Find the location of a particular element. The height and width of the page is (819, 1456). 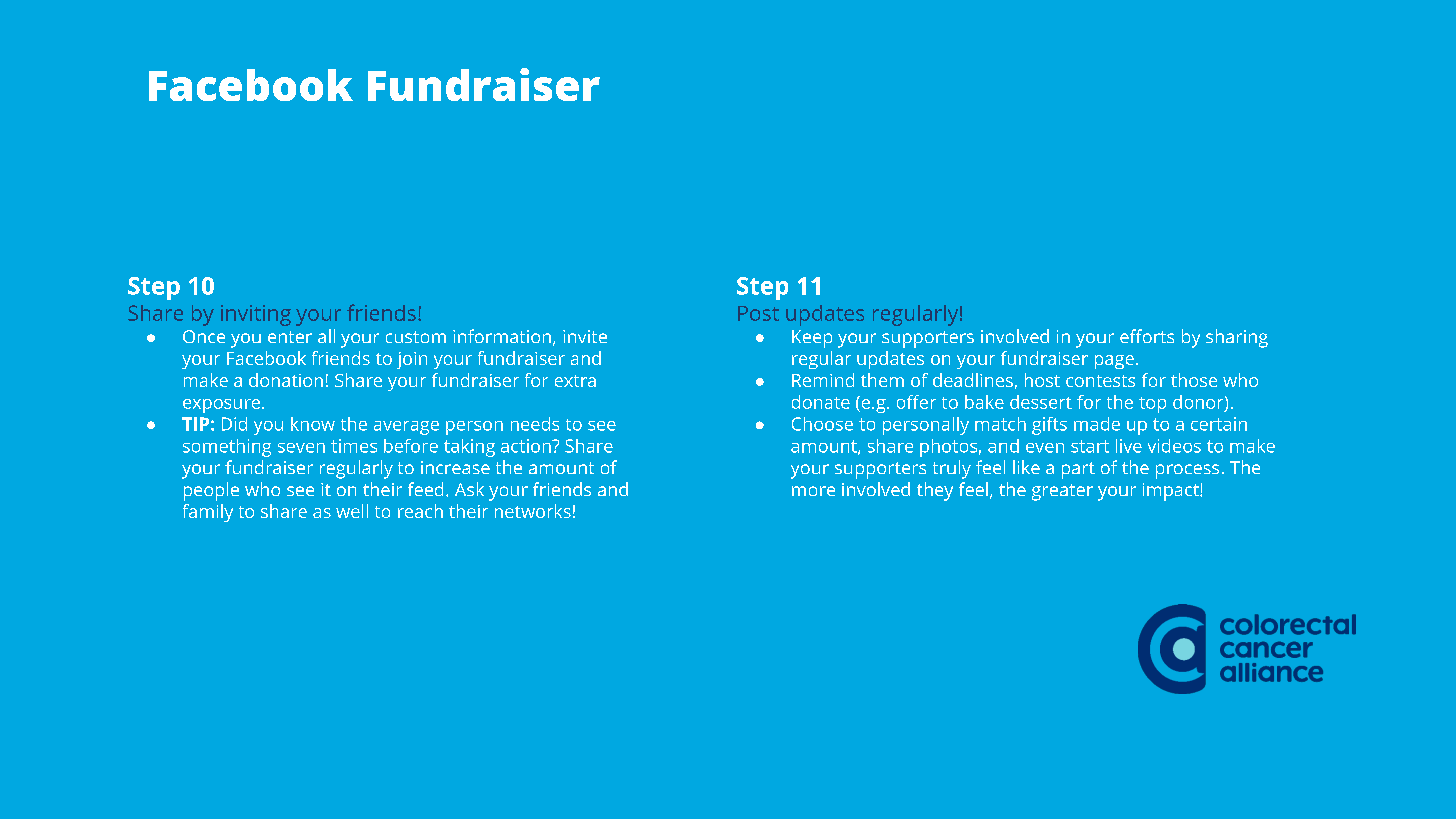

Post is located at coordinates (758, 313).
